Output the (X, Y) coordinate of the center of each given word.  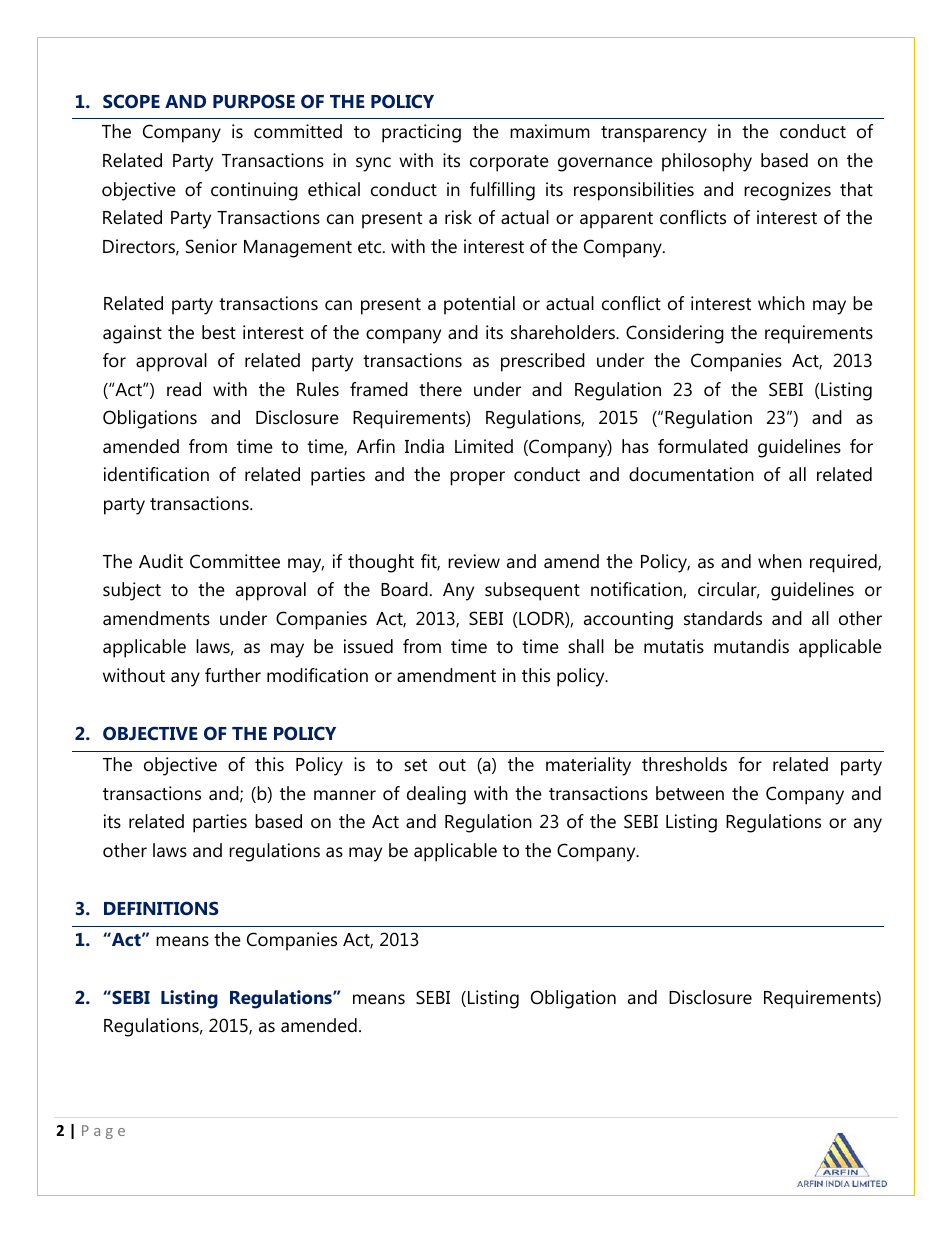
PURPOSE (254, 101)
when (780, 561)
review (474, 561)
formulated (703, 446)
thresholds (684, 764)
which (781, 303)
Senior (211, 246)
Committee (235, 561)
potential (479, 305)
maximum (550, 131)
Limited (484, 446)
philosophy (707, 162)
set (415, 765)
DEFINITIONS (161, 908)
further (233, 675)
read (184, 389)
